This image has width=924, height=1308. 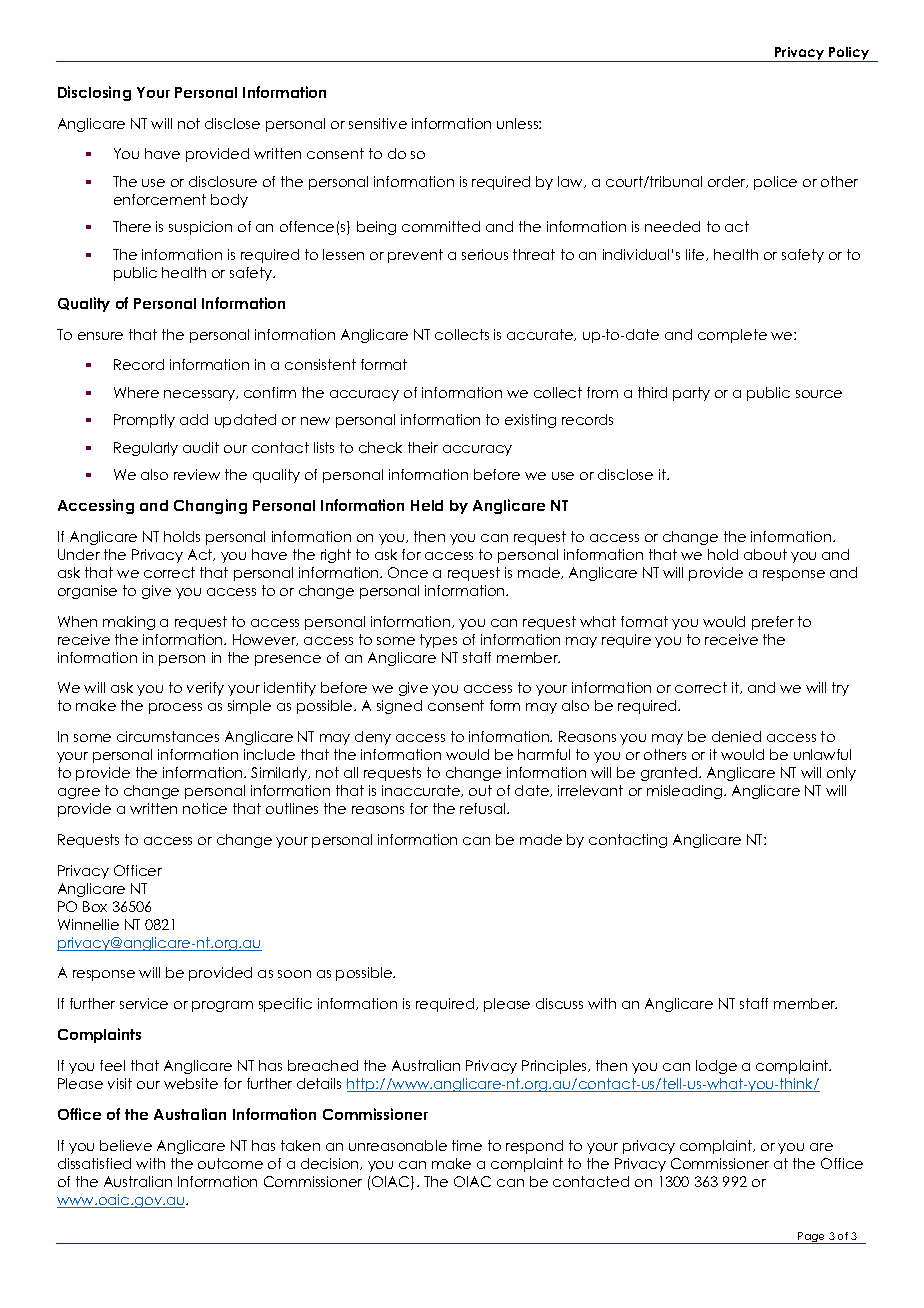 What do you see at coordinates (812, 1238) in the image?
I see `Page` at bounding box center [812, 1238].
